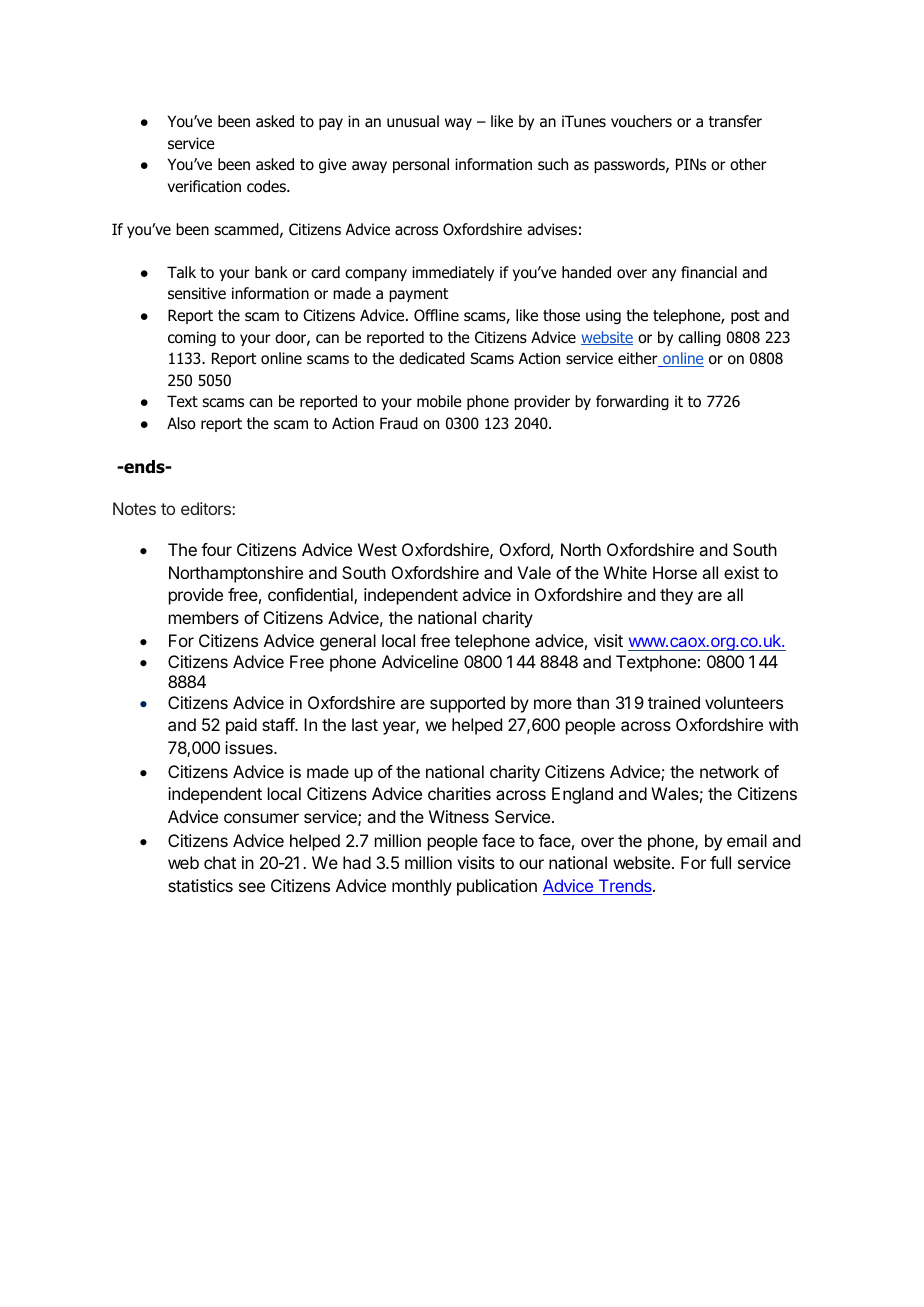 This screenshot has height=1307, width=924. I want to click on publication, so click(497, 887).
